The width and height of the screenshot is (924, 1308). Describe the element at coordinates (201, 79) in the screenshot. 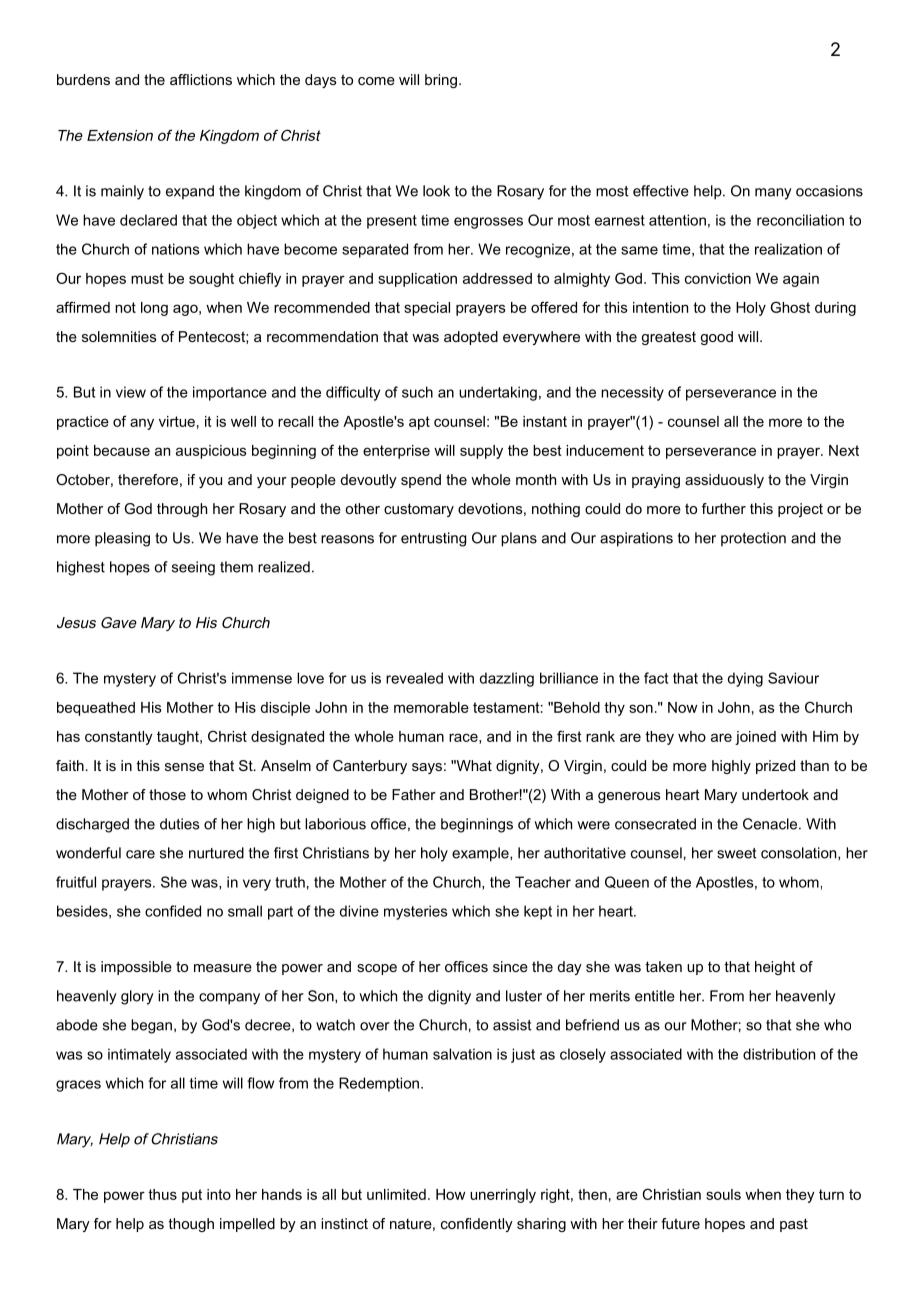

I see `afflictions` at that location.
